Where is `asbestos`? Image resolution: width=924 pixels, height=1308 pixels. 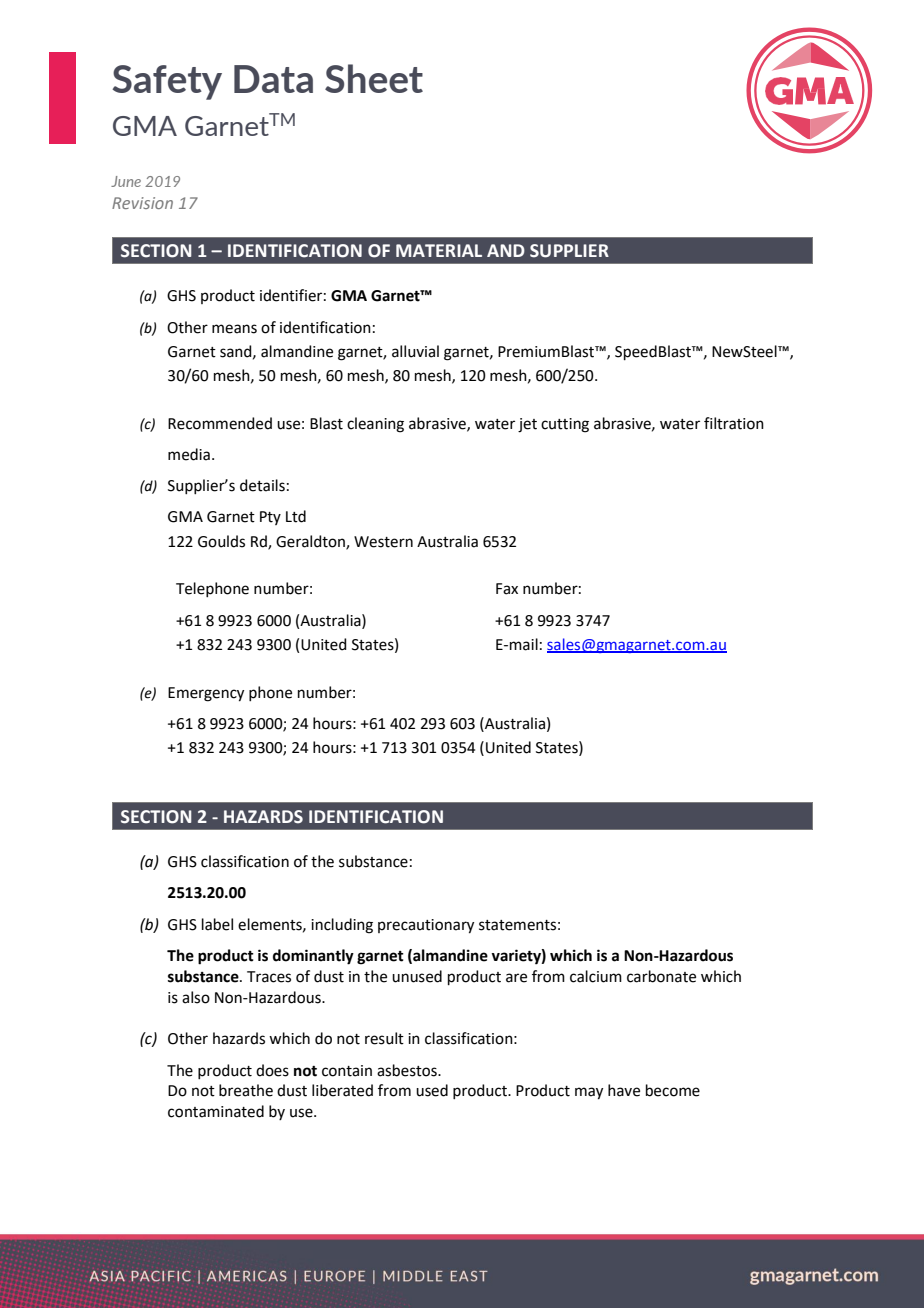 asbestos is located at coordinates (408, 1070).
